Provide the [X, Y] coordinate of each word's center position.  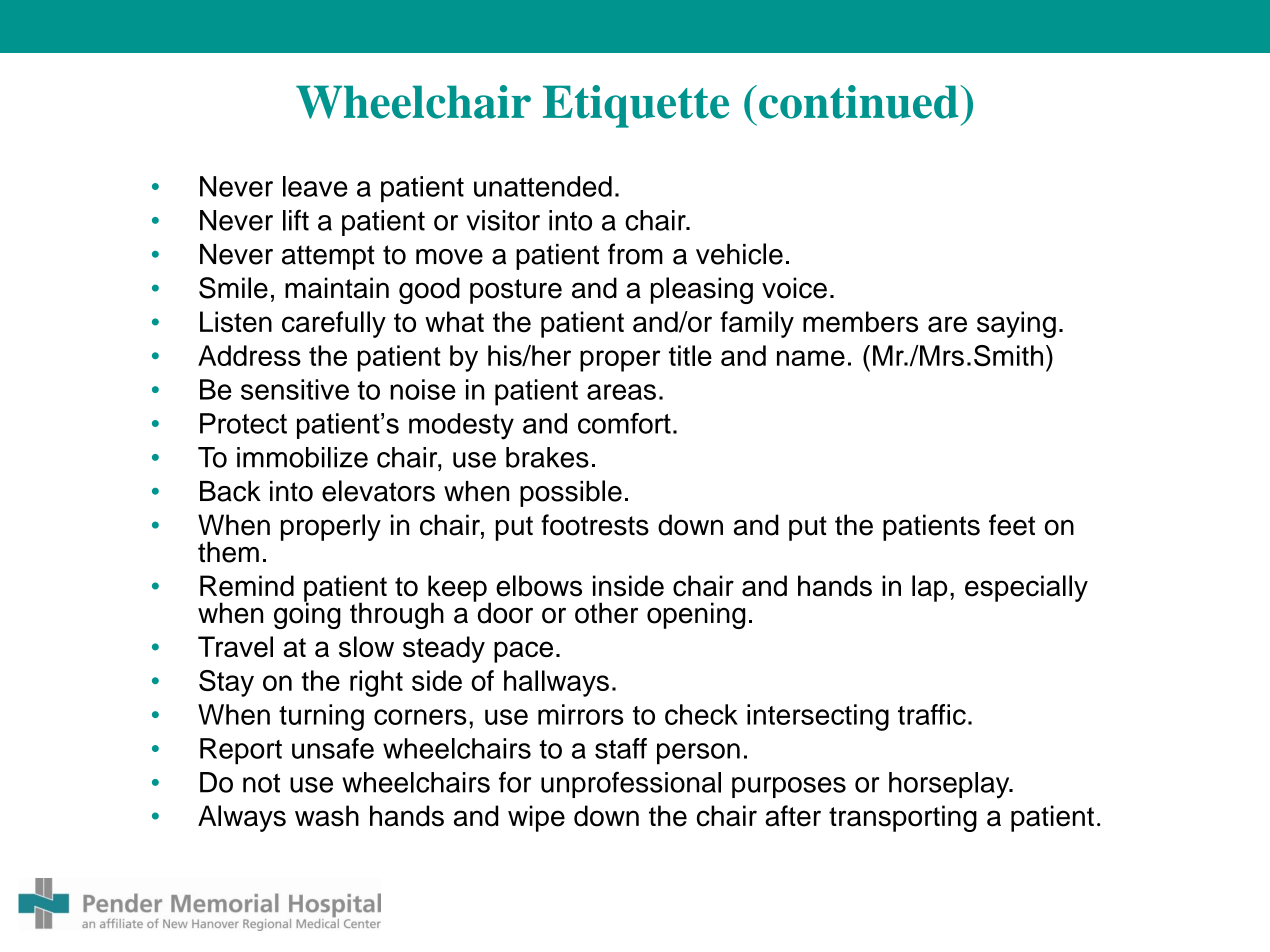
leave [315, 186]
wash [327, 816]
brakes [547, 457]
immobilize [302, 457]
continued [860, 102]
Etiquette [636, 106]
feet [1012, 525]
